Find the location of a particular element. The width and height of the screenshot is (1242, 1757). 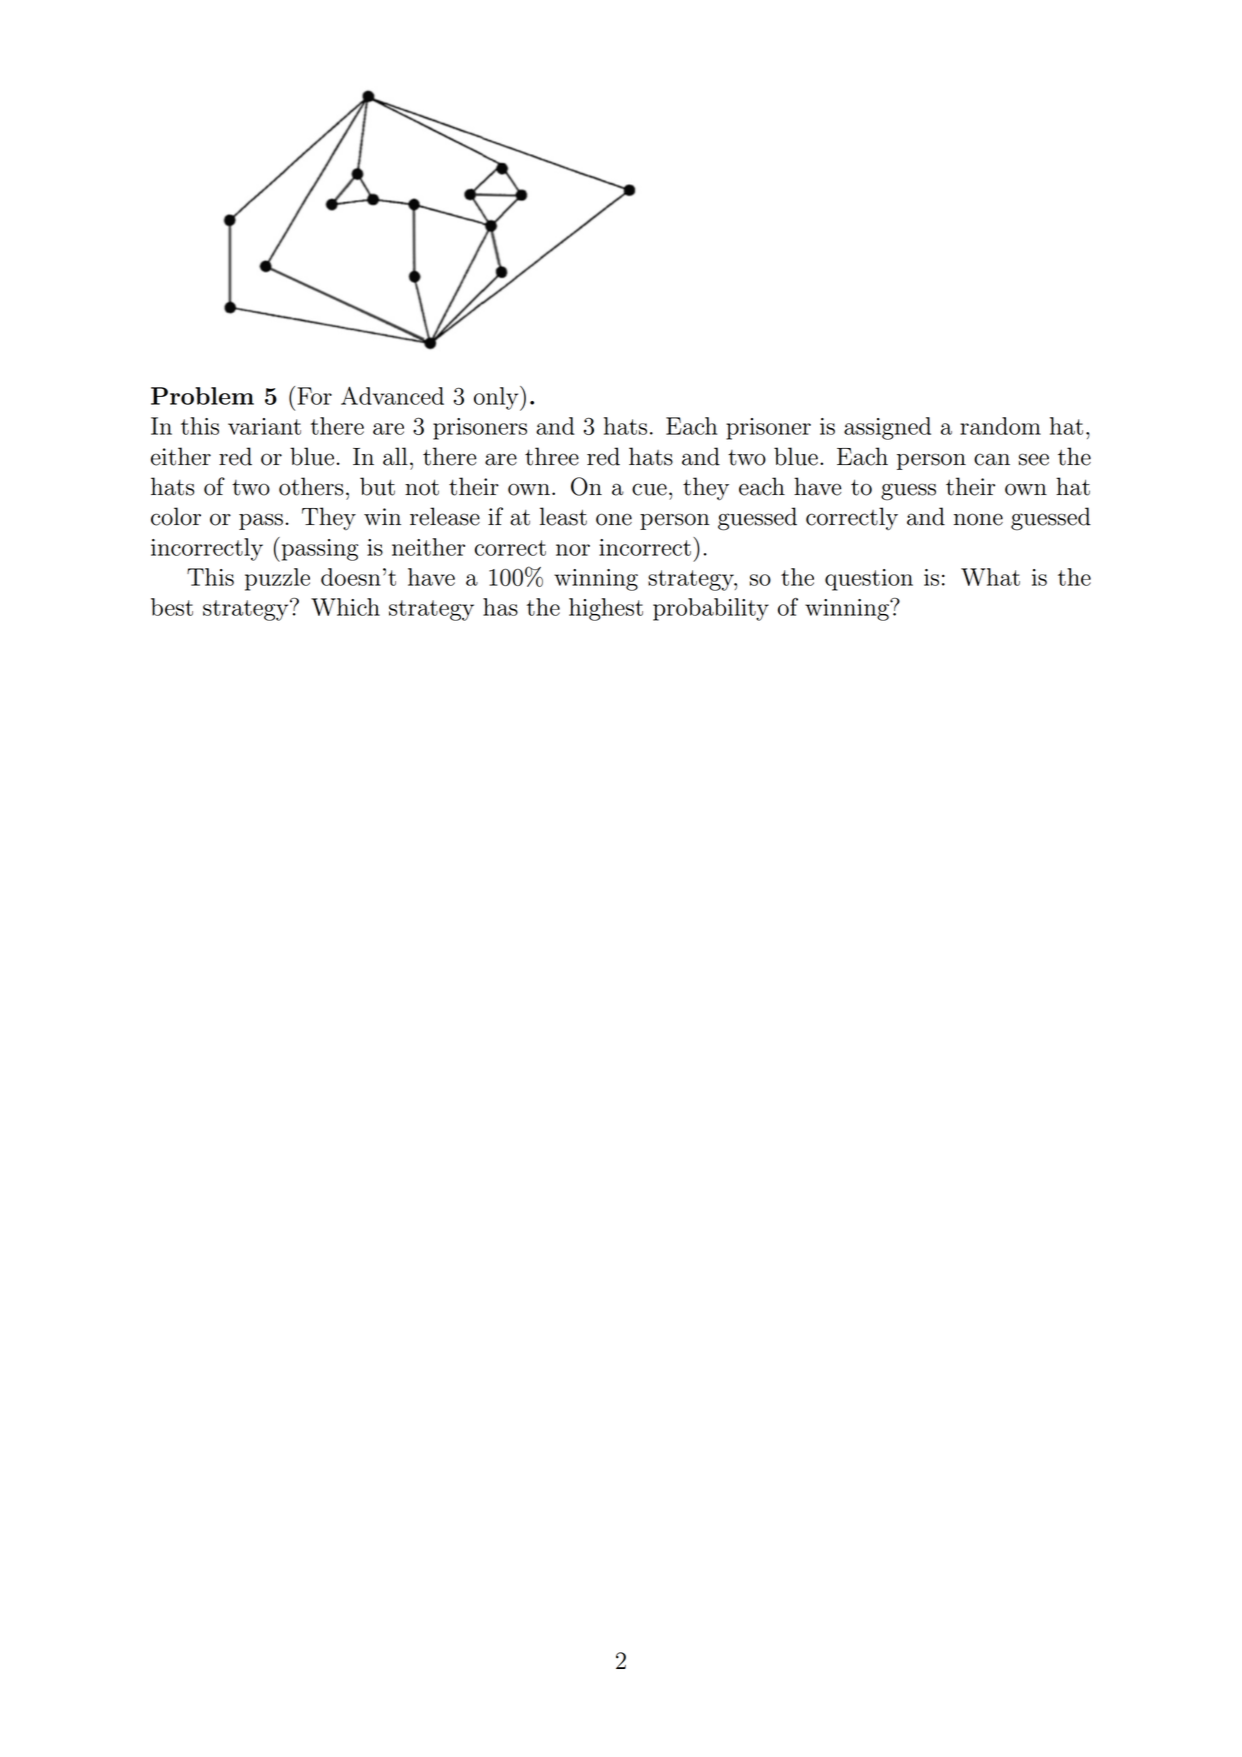

random is located at coordinates (1000, 426).
